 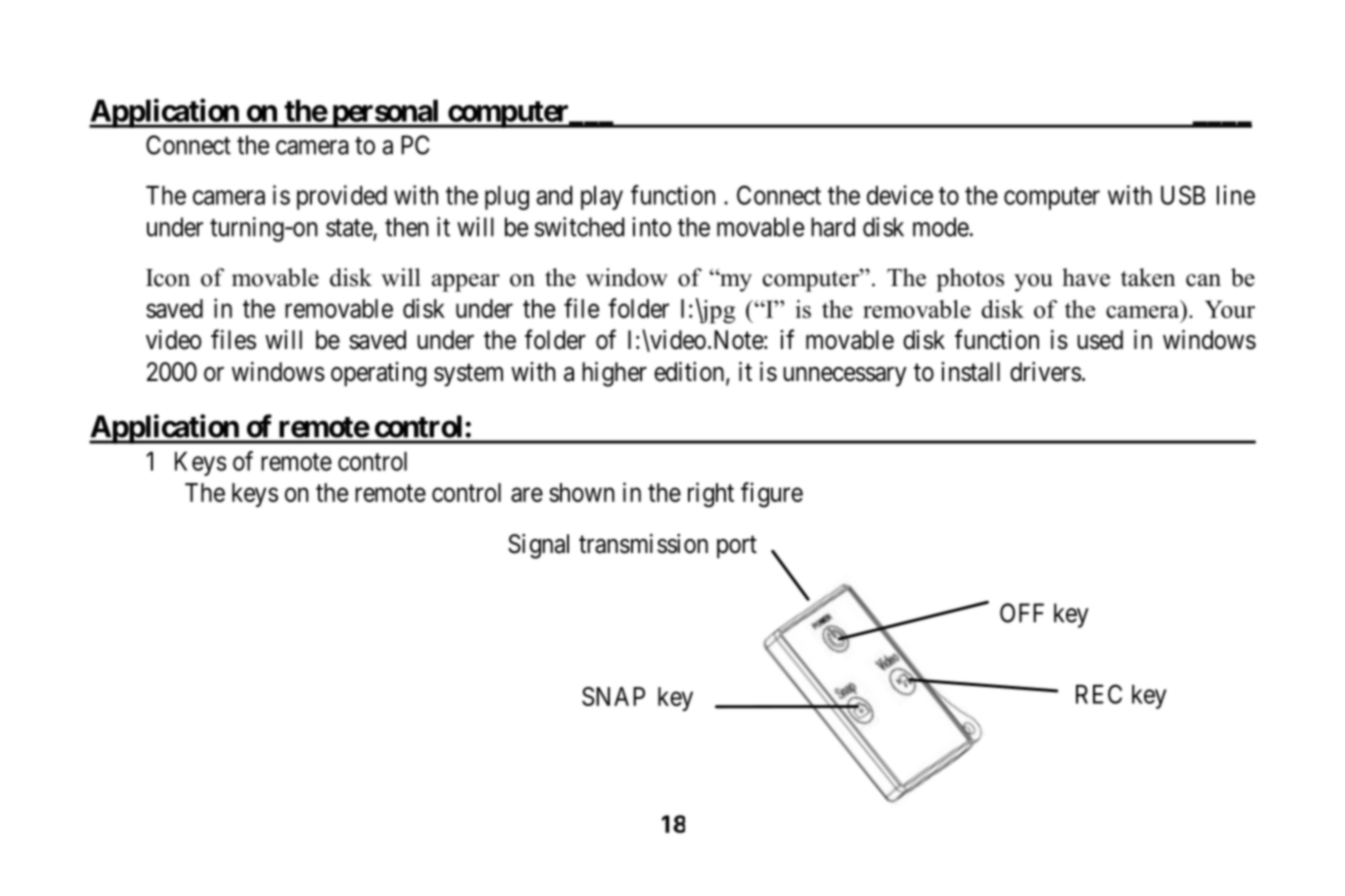 What do you see at coordinates (1086, 277) in the screenshot?
I see `have` at bounding box center [1086, 277].
